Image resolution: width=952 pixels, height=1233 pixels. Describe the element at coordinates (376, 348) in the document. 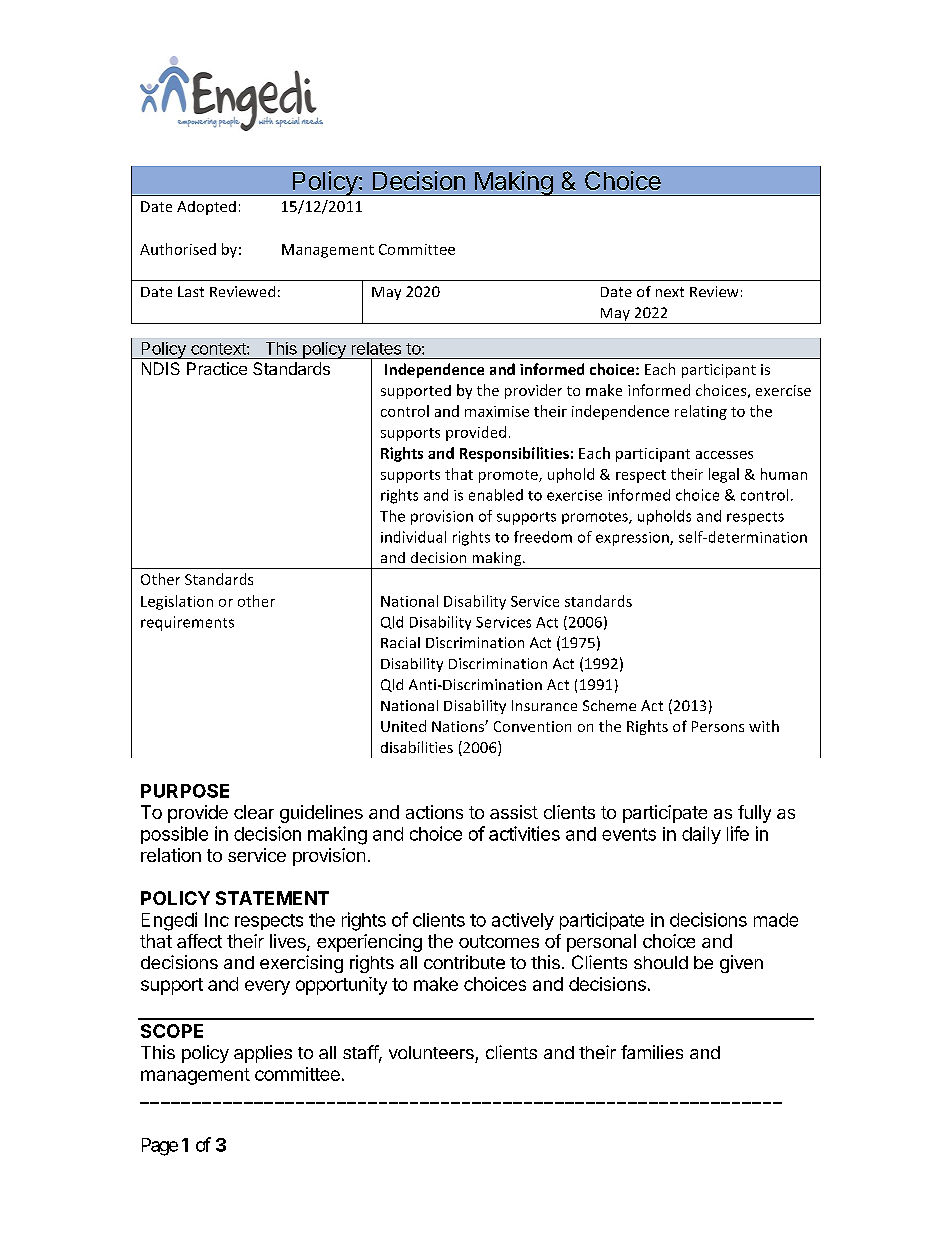

I see `relates` at that location.
